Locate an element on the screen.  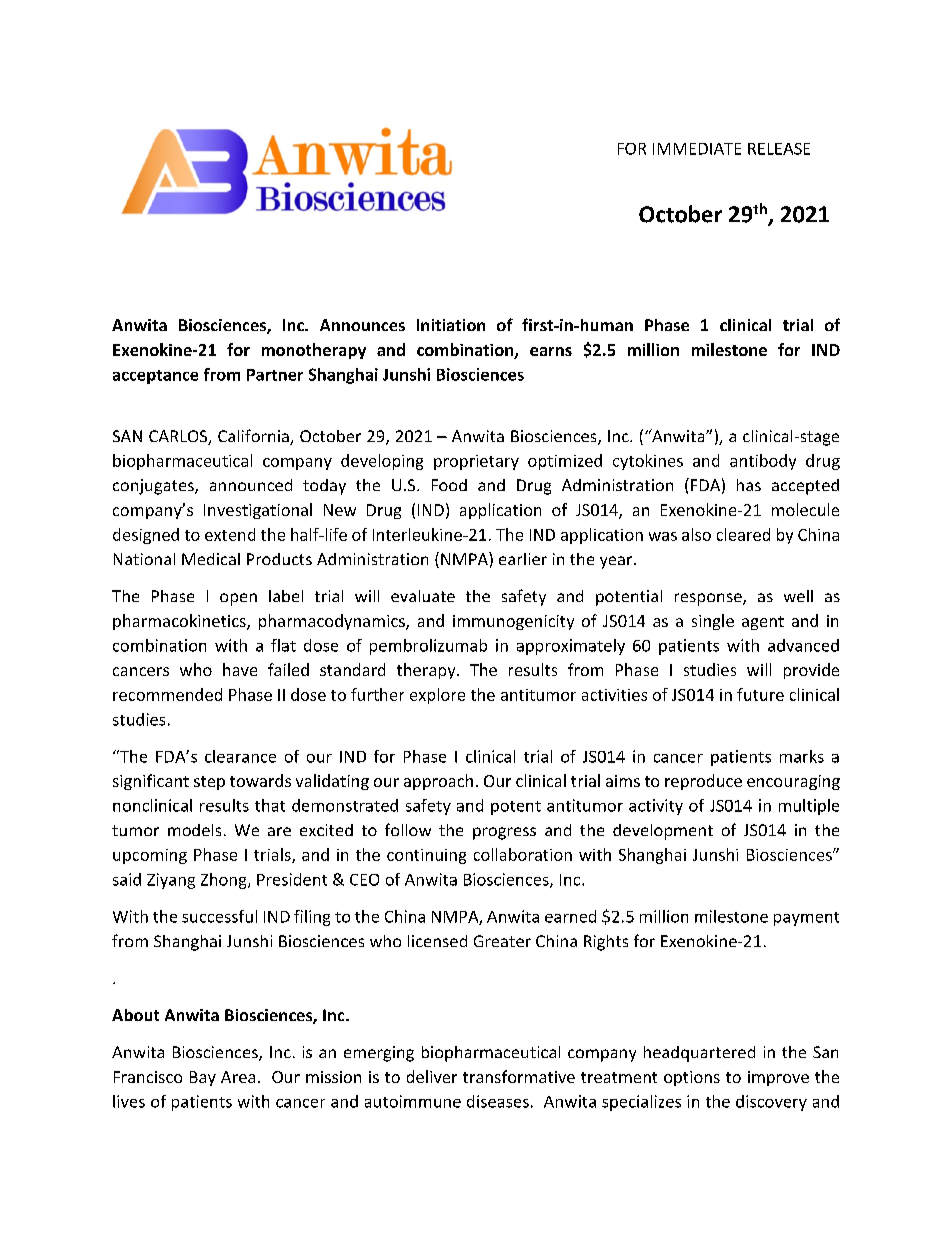
options is located at coordinates (692, 1078).
